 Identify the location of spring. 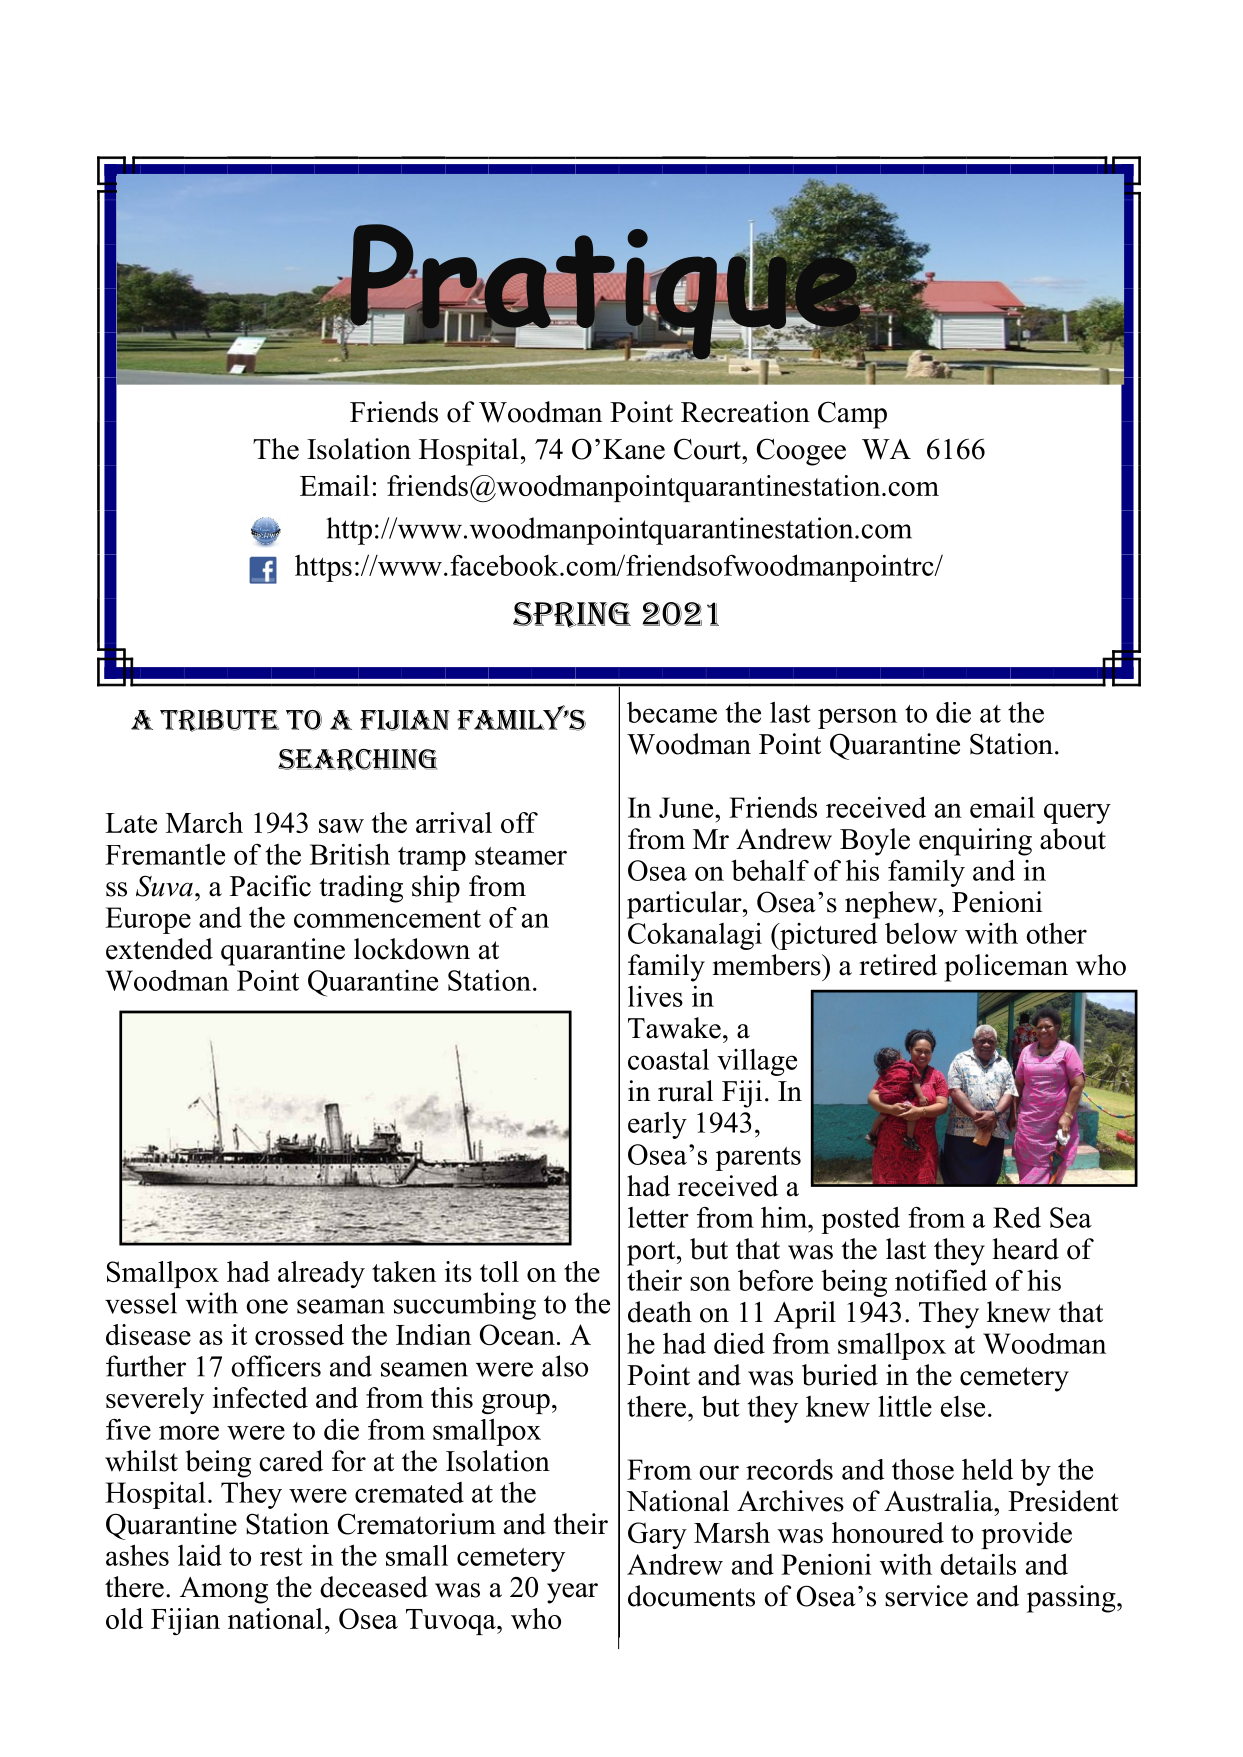
(572, 615).
